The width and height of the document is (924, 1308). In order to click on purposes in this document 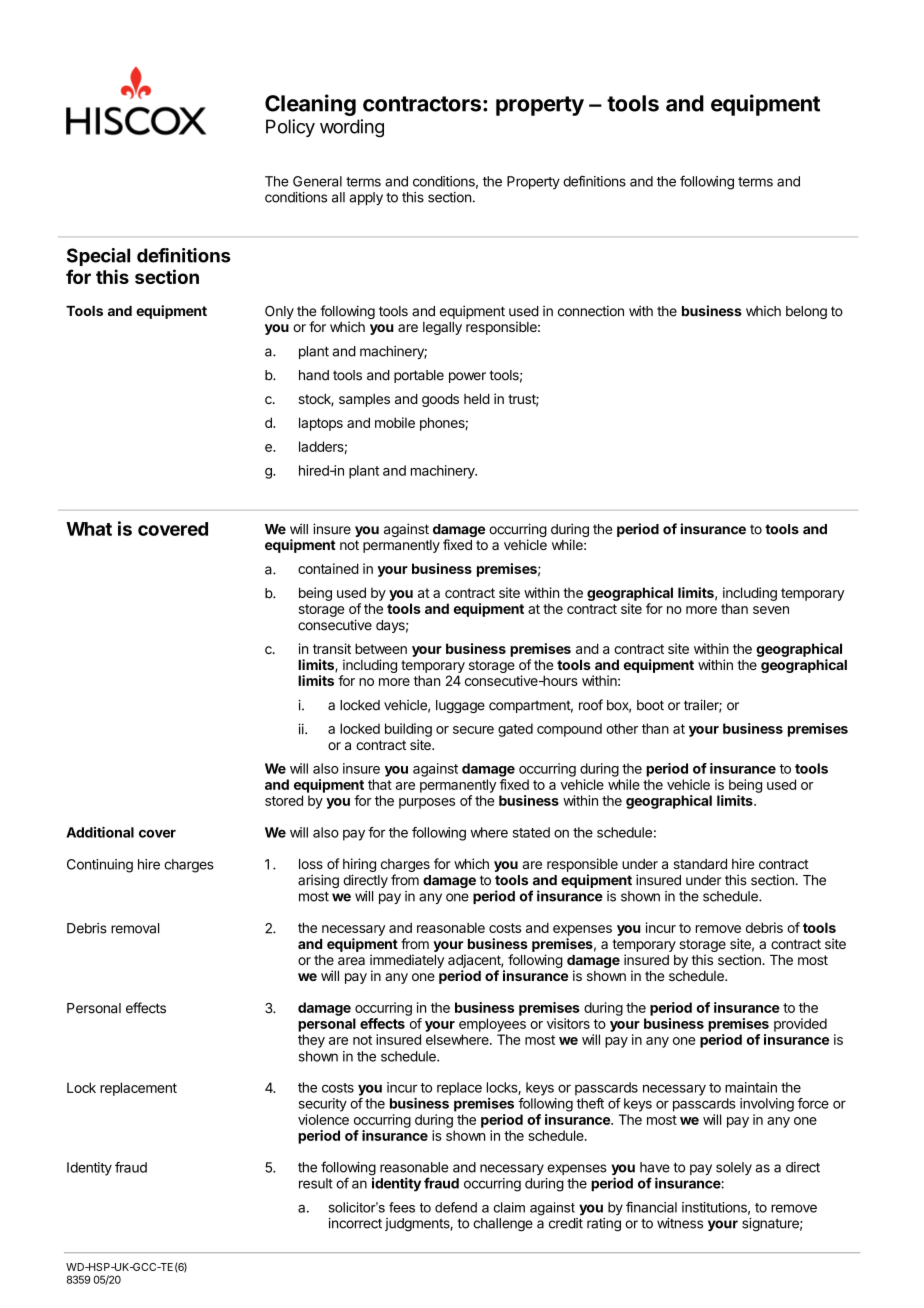, I will do `click(427, 803)`.
